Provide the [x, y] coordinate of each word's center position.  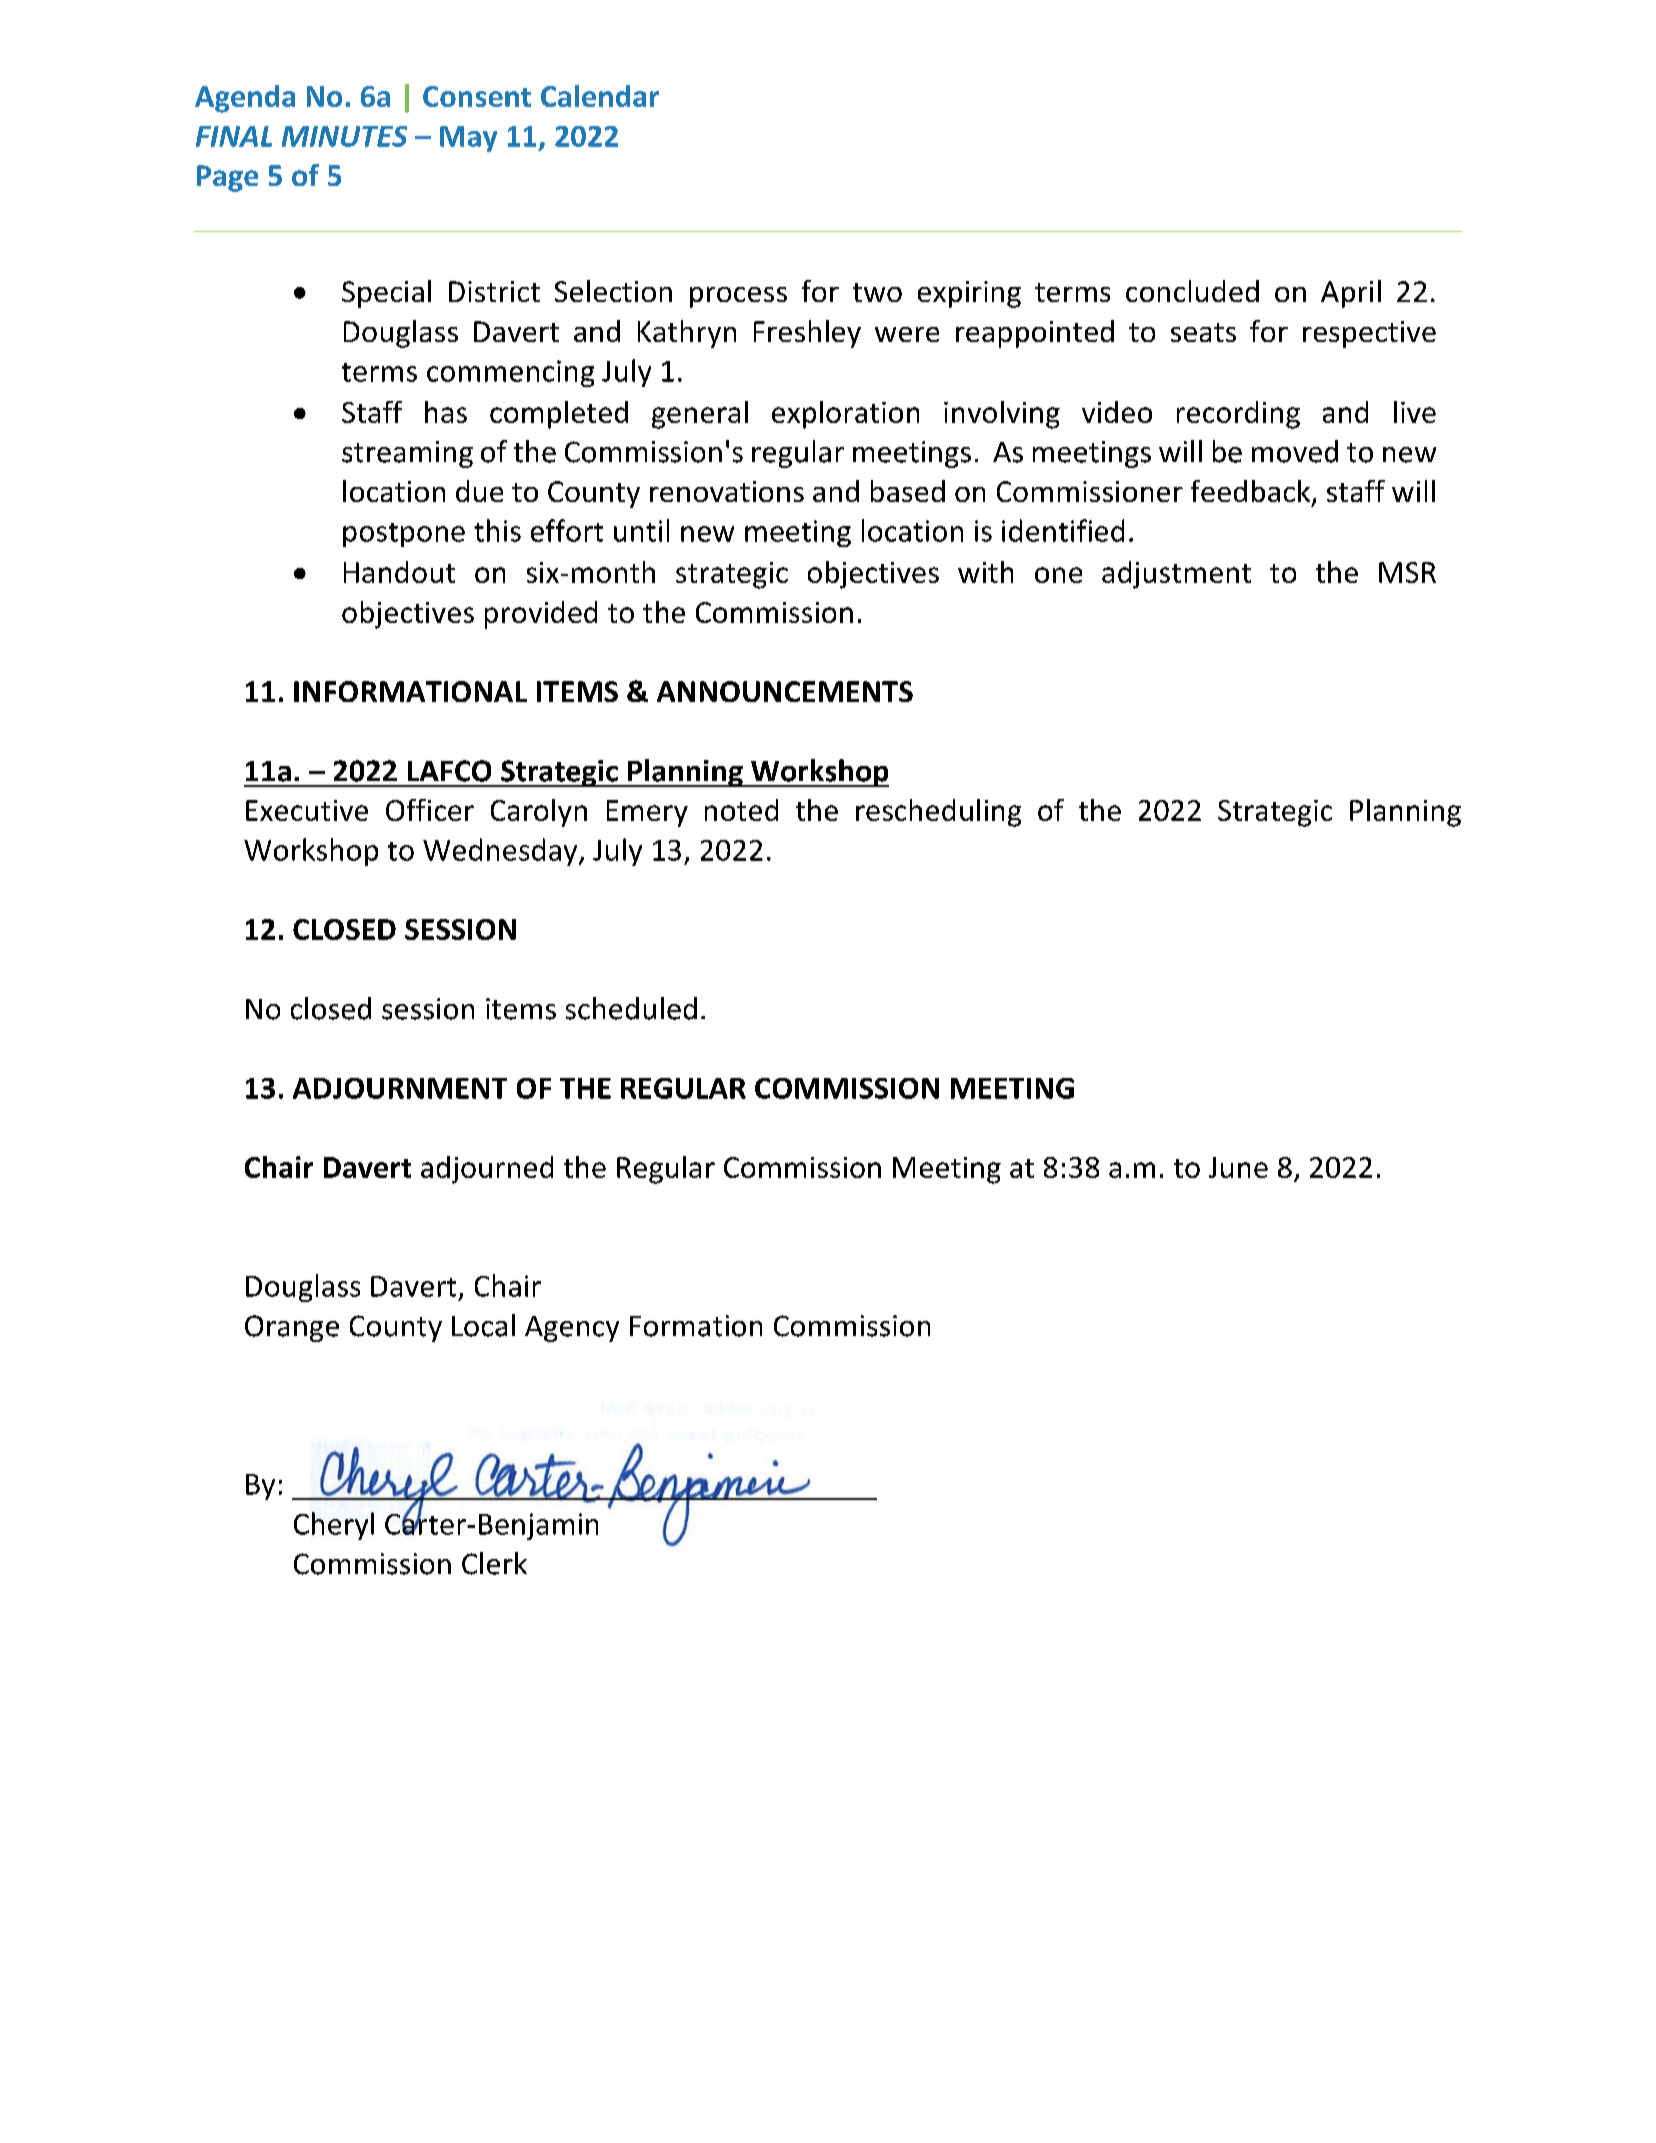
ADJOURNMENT [400, 1088]
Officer [430, 810]
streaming [407, 454]
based [908, 491]
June [1238, 1167]
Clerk [494, 1563]
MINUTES [344, 136]
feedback [1252, 492]
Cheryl [334, 1526]
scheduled [631, 1008]
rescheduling [938, 813]
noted [741, 810]
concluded [1192, 291]
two [877, 292]
